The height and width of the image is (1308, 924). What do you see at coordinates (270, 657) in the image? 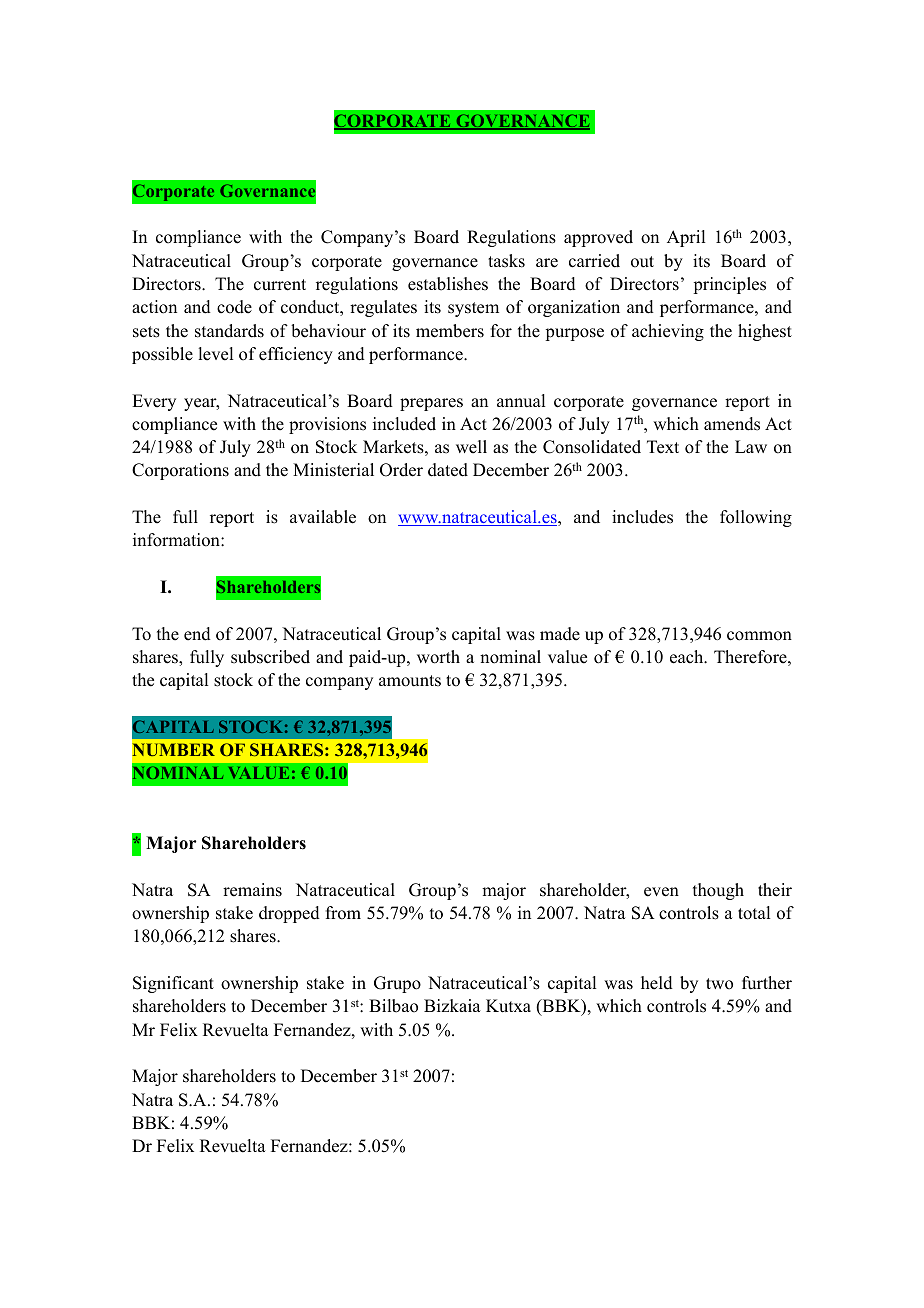
I see `subscribed` at bounding box center [270, 657].
